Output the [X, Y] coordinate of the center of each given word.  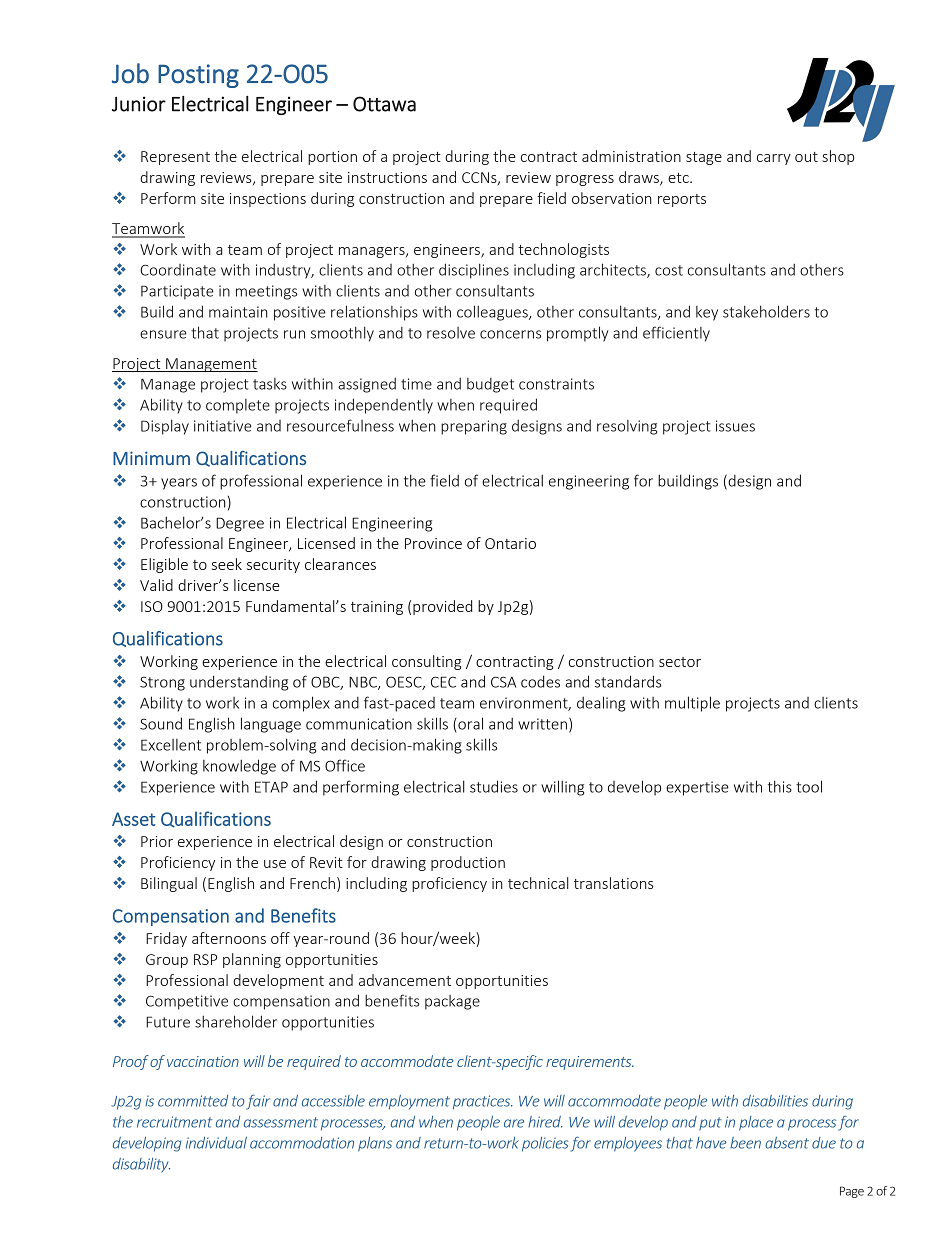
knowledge [239, 767]
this [780, 786]
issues [735, 426]
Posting [198, 76]
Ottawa [384, 104]
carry [774, 159]
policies [545, 1144]
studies [494, 786]
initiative [223, 426]
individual [216, 1143]
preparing [474, 427]
